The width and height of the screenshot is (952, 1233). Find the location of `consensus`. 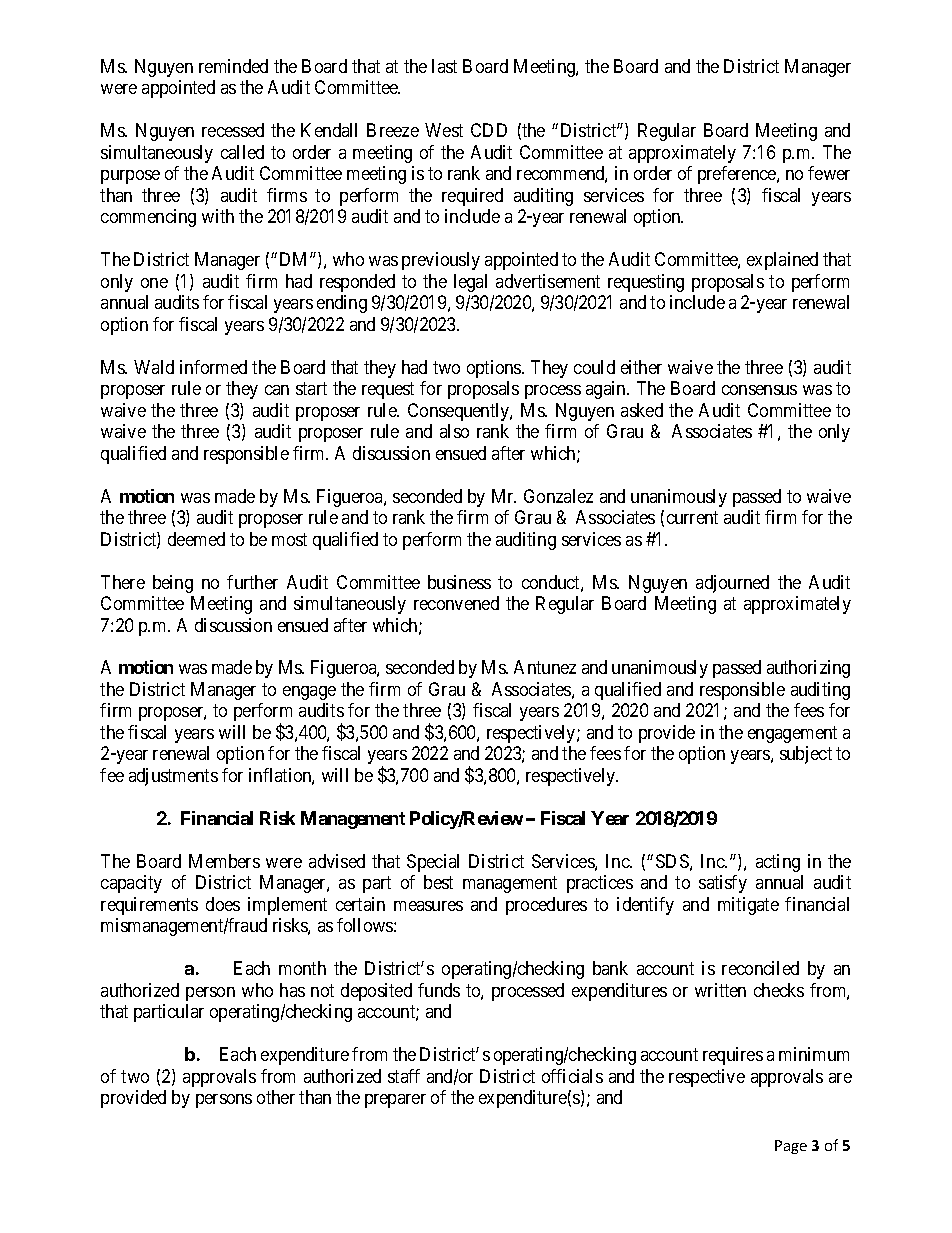

consensus is located at coordinates (759, 390).
